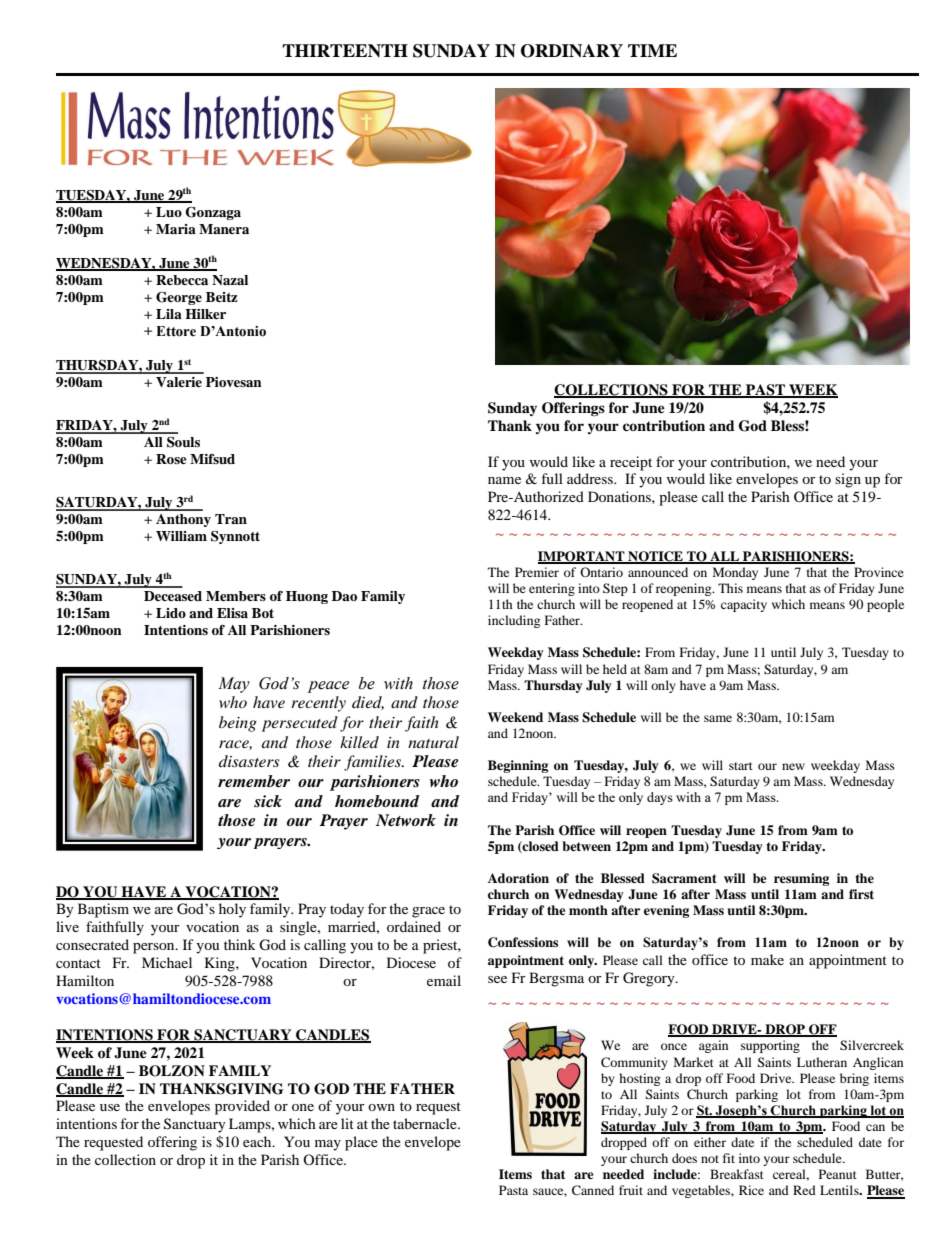 This screenshot has height=1233, width=952. What do you see at coordinates (169, 212) in the screenshot?
I see `Luo` at bounding box center [169, 212].
